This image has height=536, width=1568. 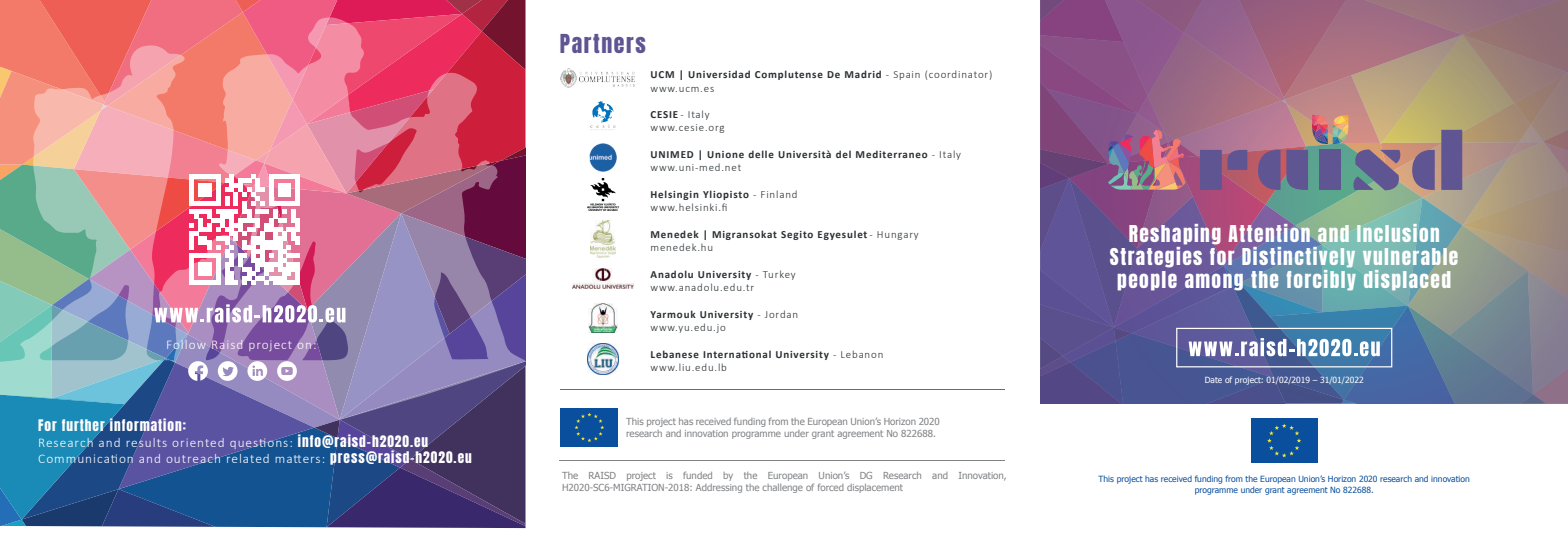 I want to click on Distinctively, so click(x=1298, y=257).
